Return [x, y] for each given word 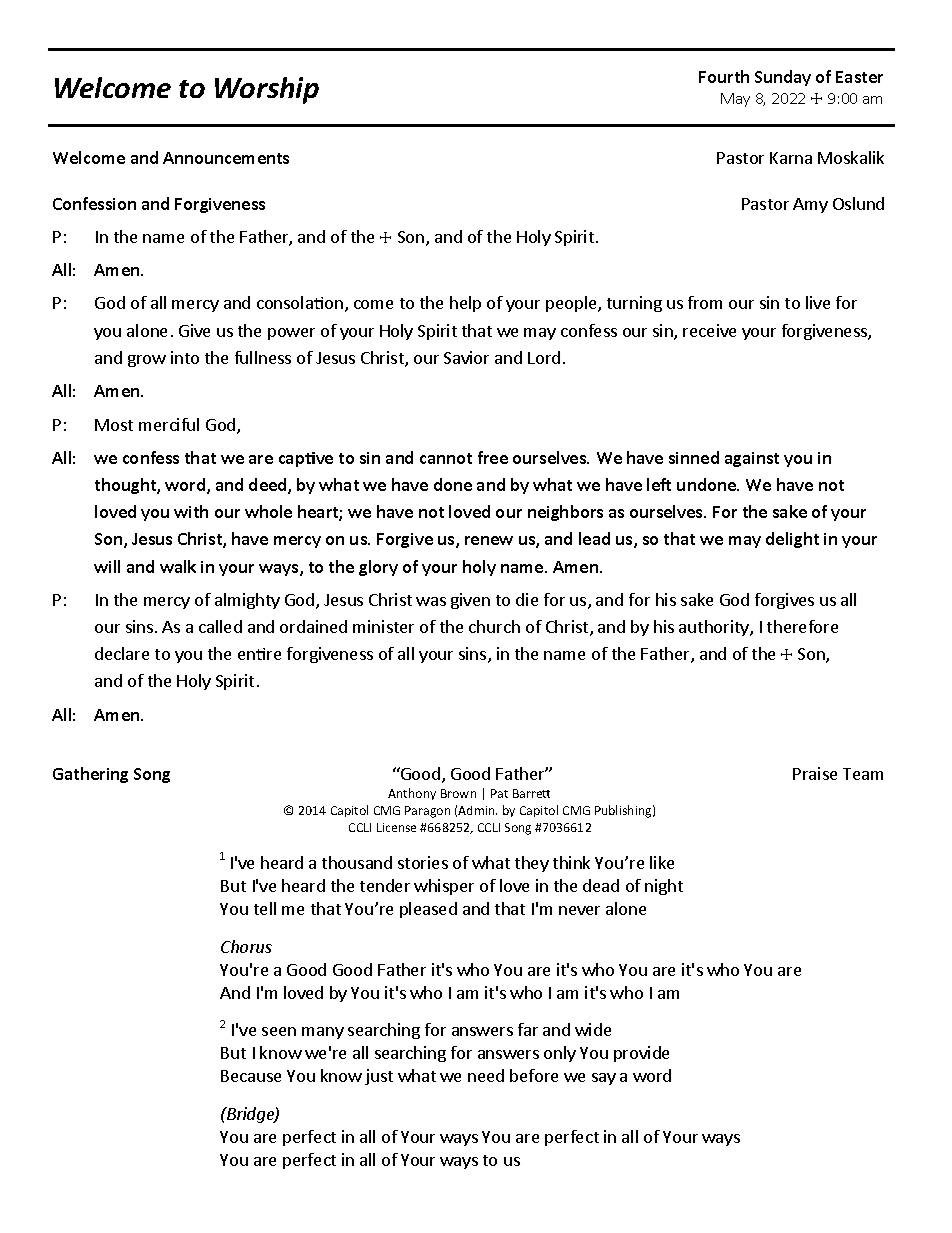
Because [251, 1076]
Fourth [724, 76]
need [486, 1075]
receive [709, 330]
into [185, 357]
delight [792, 540]
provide [641, 1054]
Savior [466, 357]
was [431, 601]
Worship [267, 90]
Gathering [90, 775]
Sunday [783, 78]
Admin [477, 810]
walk [178, 566]
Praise [815, 773]
